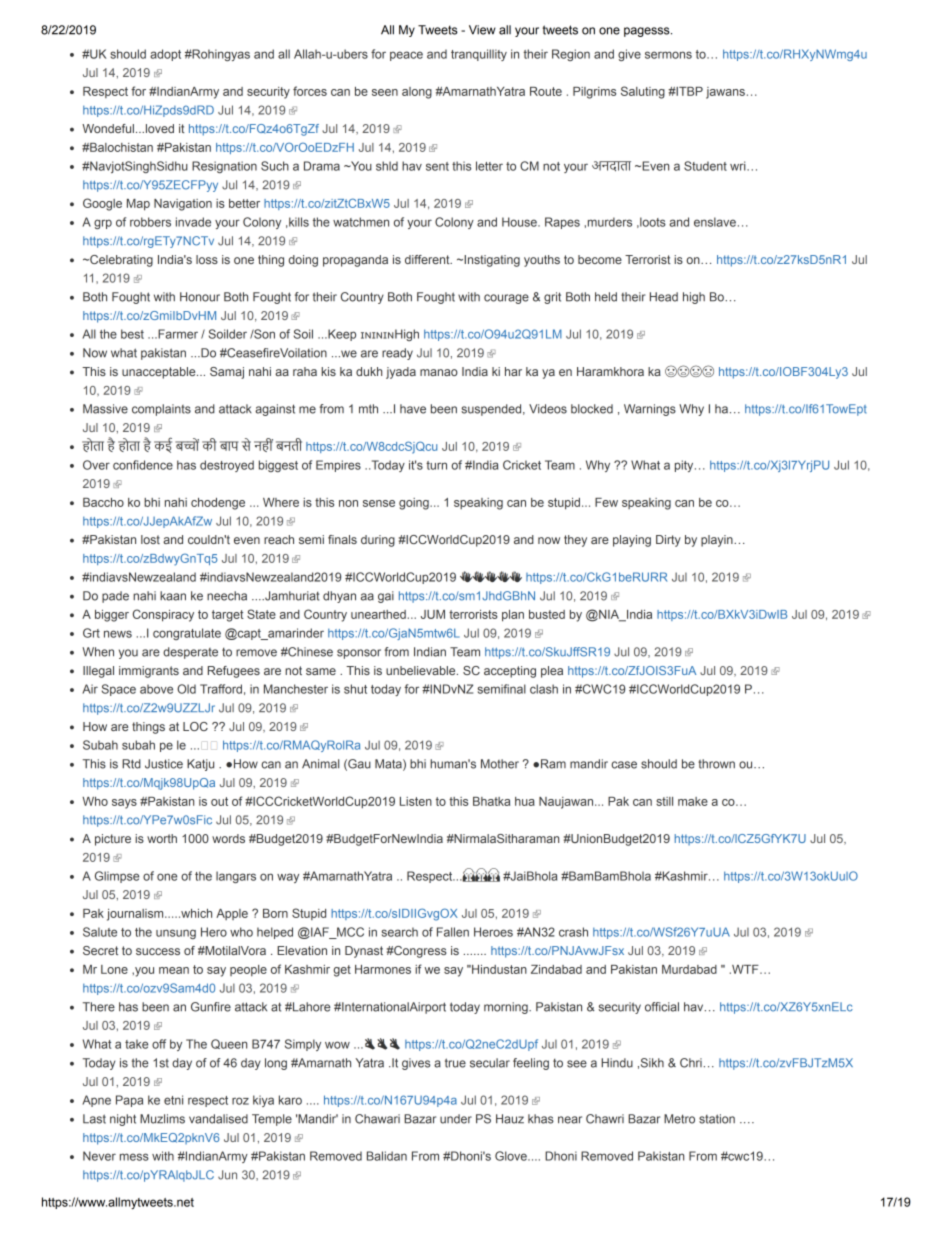 This image has width=952, height=1233. I want to click on search, so click(399, 932).
